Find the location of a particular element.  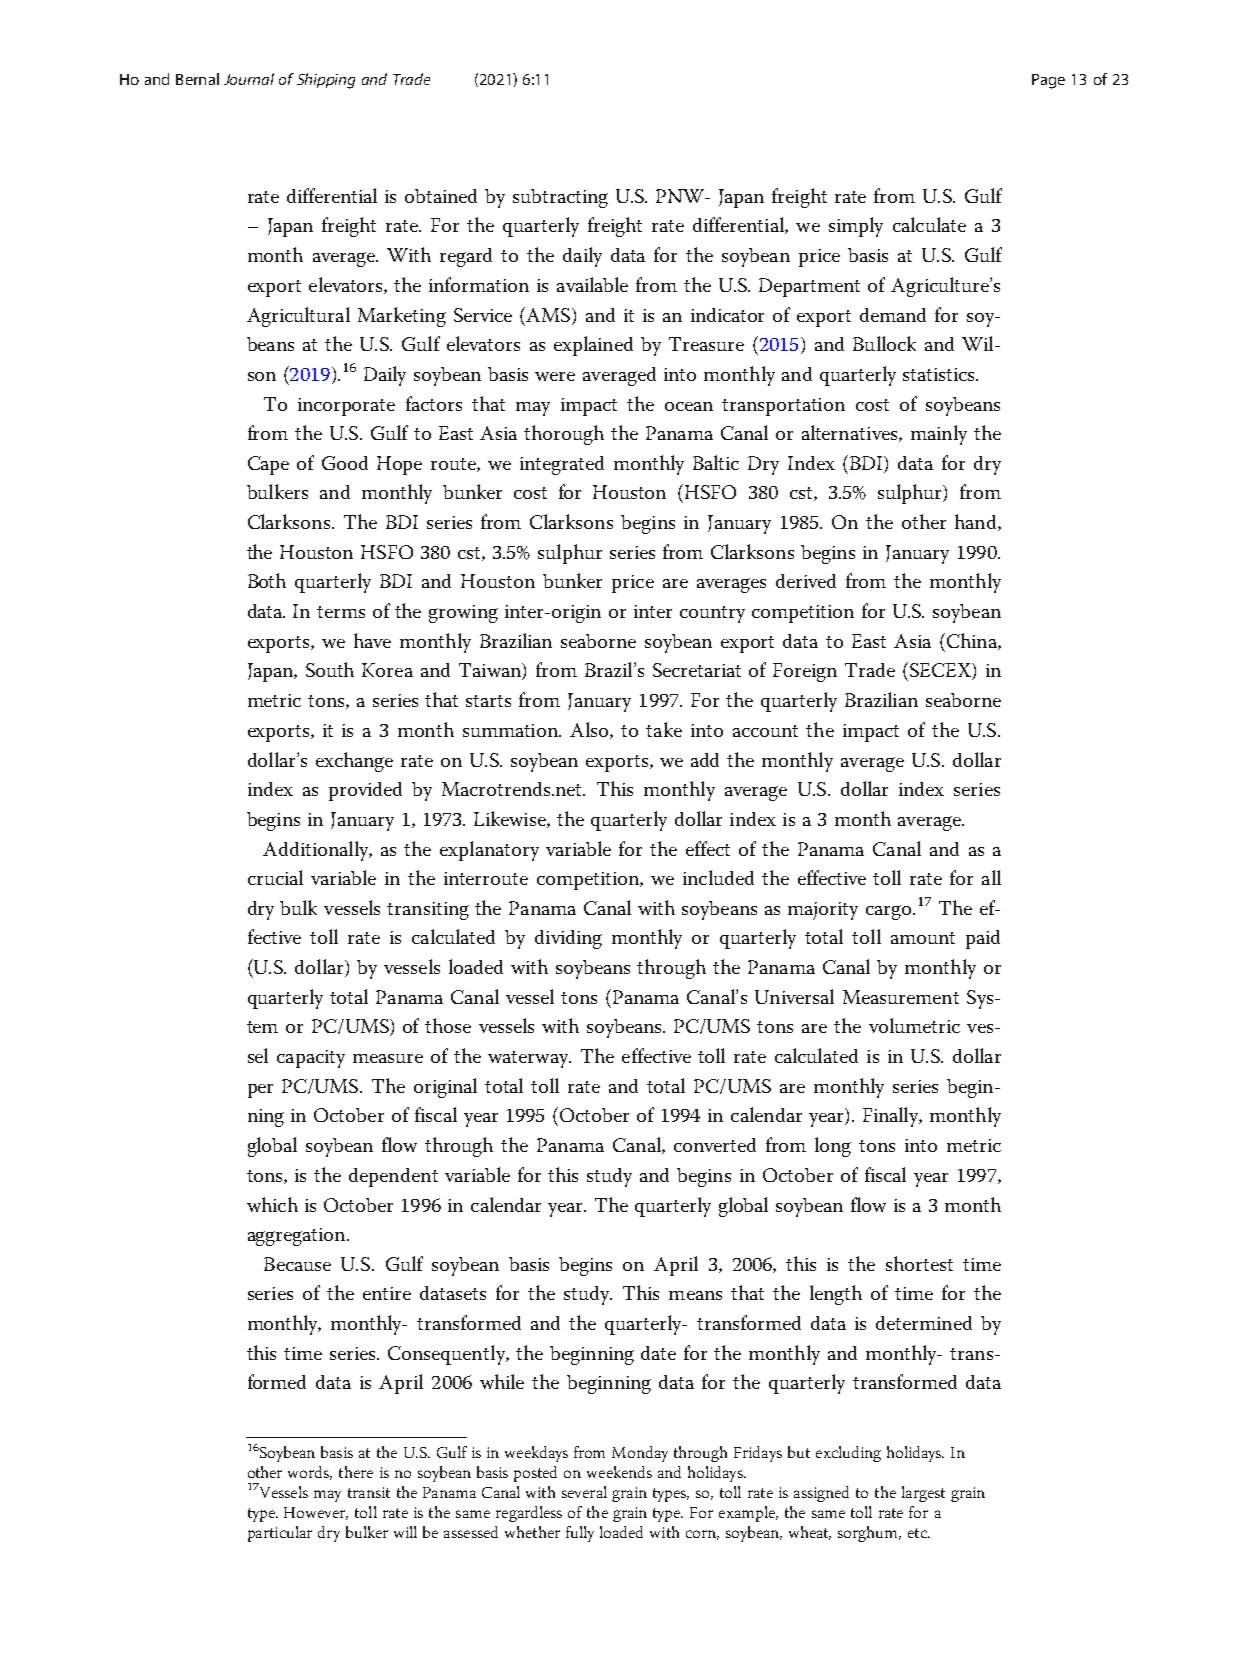

amount is located at coordinates (923, 938).
